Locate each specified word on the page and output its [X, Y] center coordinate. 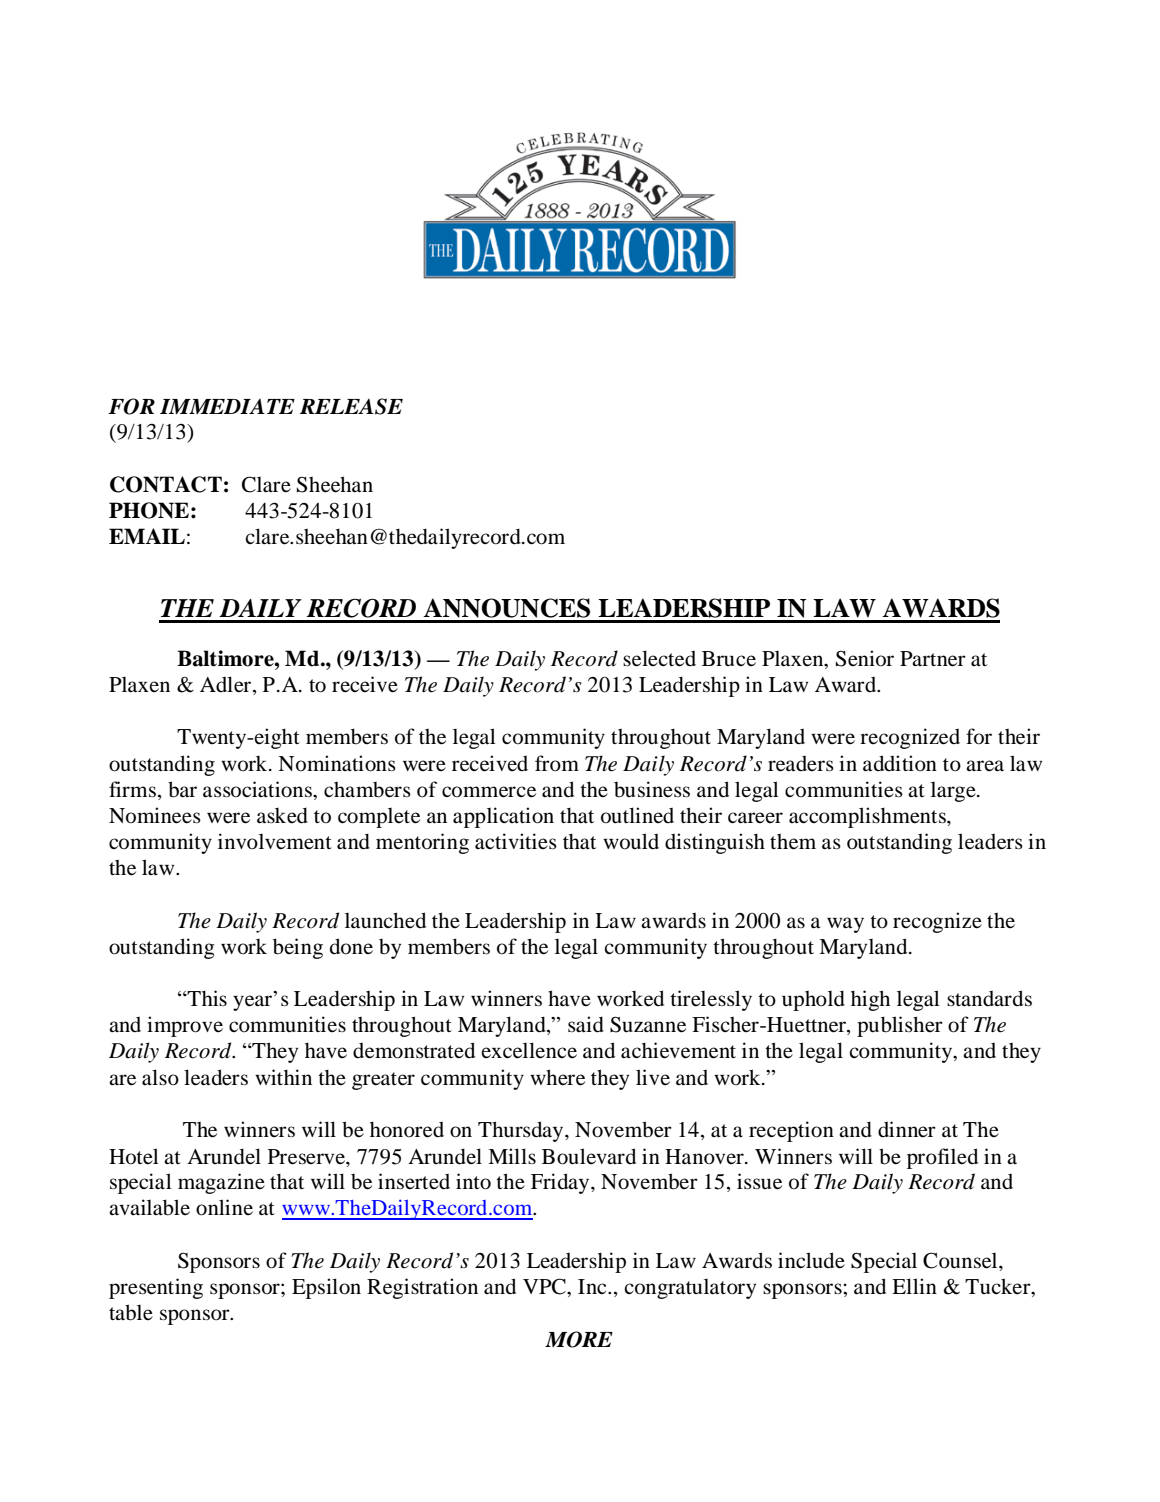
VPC [545, 1286]
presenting [156, 1288]
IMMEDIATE [227, 406]
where [557, 1077]
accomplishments [868, 817]
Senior [865, 658]
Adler [227, 685]
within [283, 1077]
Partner [933, 659]
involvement [275, 841]
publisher [900, 1026]
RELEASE [351, 406]
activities [516, 841]
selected [659, 658]
